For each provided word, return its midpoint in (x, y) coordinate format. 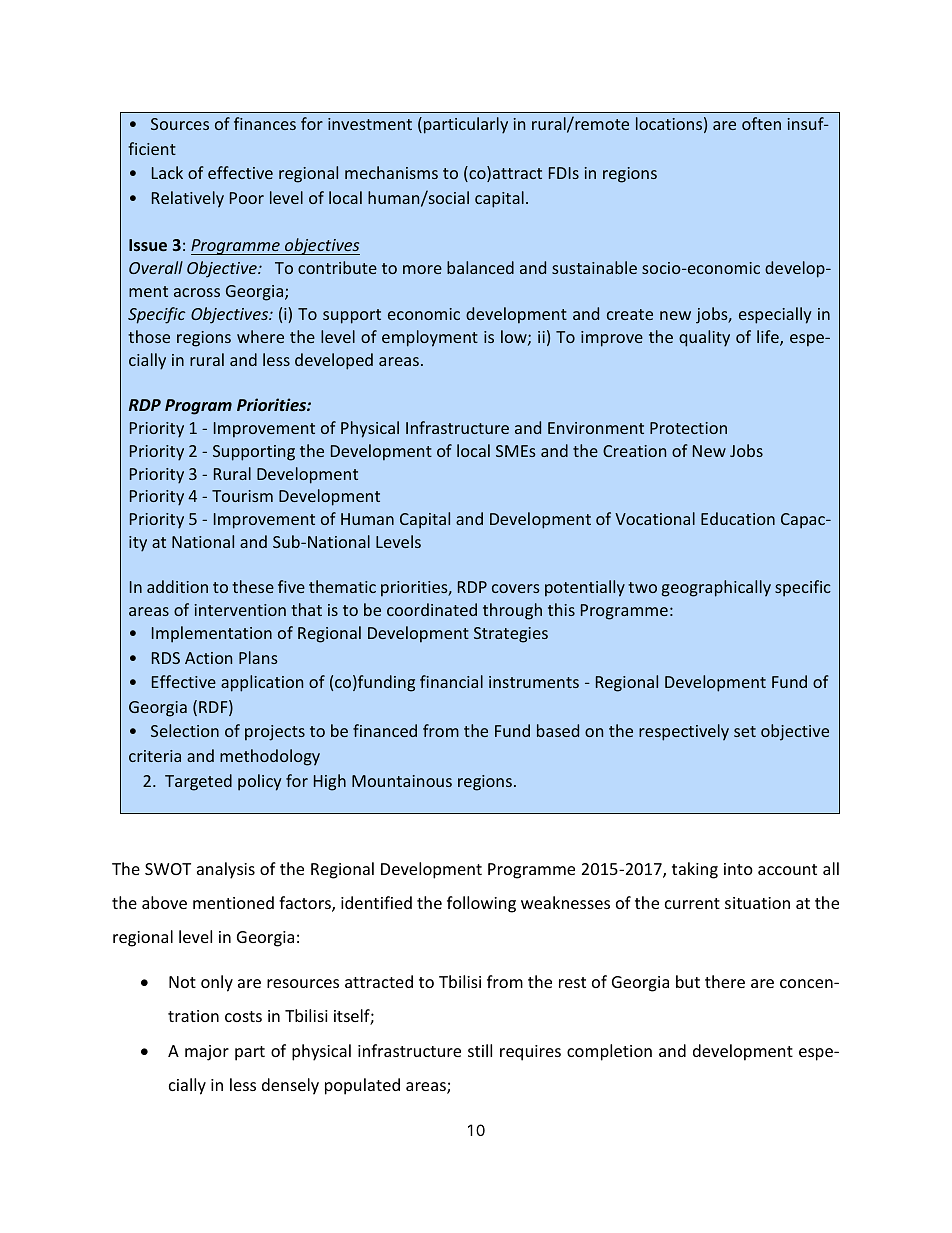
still (480, 1050)
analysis (226, 870)
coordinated (432, 609)
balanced (480, 267)
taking (695, 870)
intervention (240, 610)
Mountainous (402, 781)
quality (704, 338)
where (260, 336)
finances (265, 123)
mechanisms (391, 172)
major (207, 1053)
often (761, 123)
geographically (716, 588)
